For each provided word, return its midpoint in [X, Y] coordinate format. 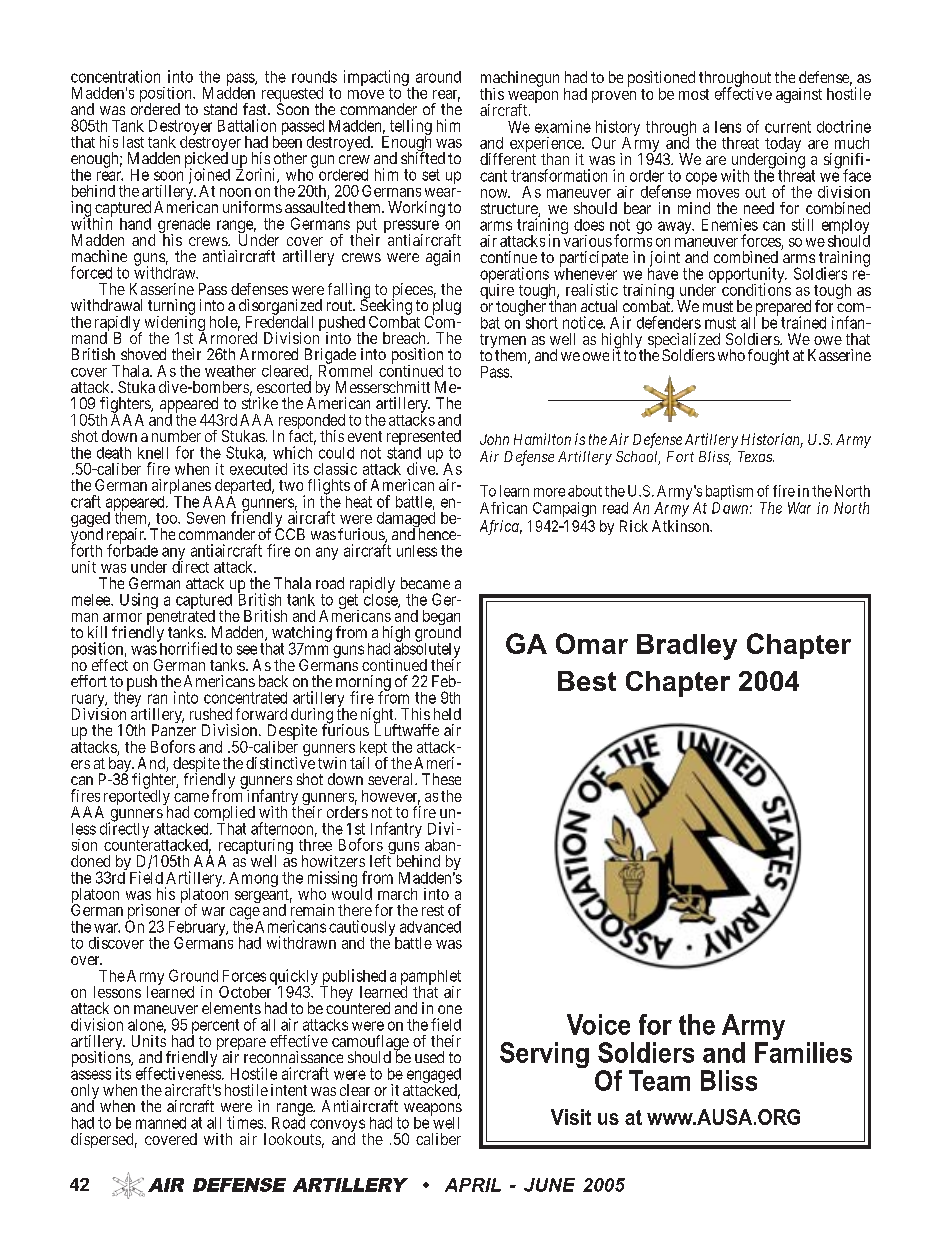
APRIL [473, 1185]
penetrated [181, 618]
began [442, 619]
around [438, 77]
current [788, 127]
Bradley [687, 647]
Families [803, 1052]
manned [161, 1123]
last [133, 142]
